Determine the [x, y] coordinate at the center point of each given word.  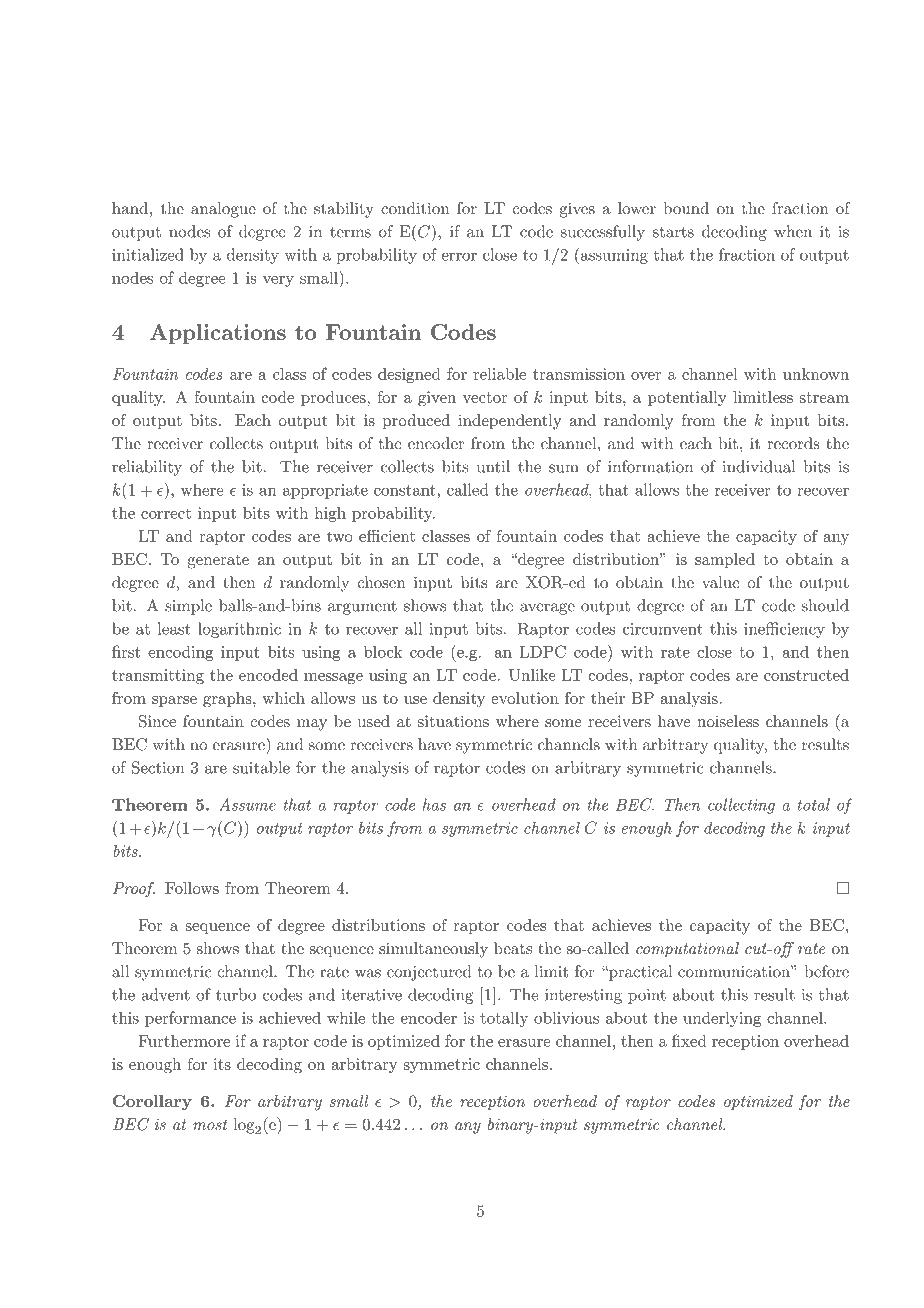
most [210, 1124]
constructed [806, 675]
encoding [181, 653]
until [493, 466]
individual [759, 466]
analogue [223, 210]
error [459, 256]
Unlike [532, 675]
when [793, 231]
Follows [192, 888]
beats [513, 948]
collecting [741, 806]
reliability [147, 468]
